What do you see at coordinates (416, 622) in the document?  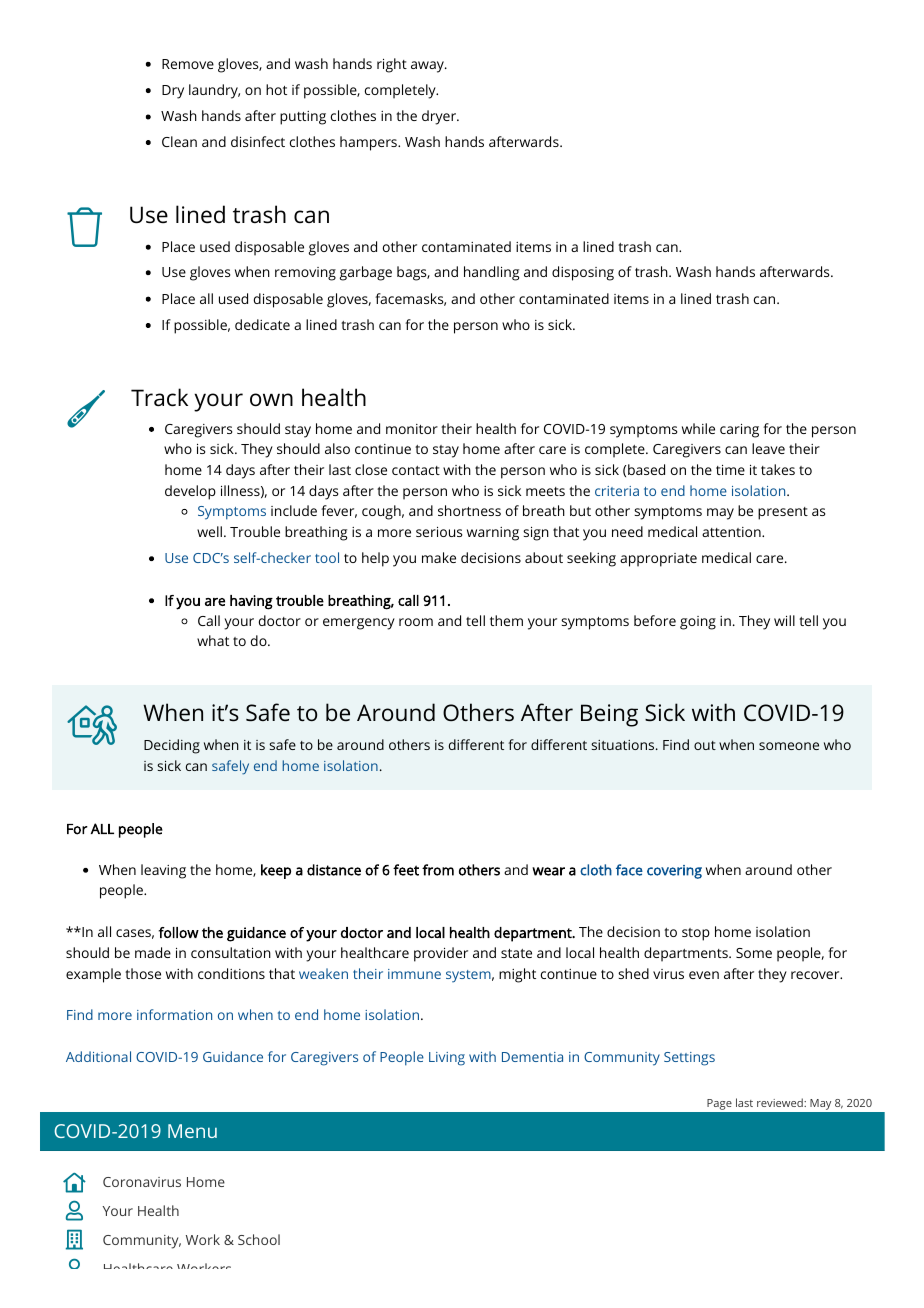 I see `room` at bounding box center [416, 622].
